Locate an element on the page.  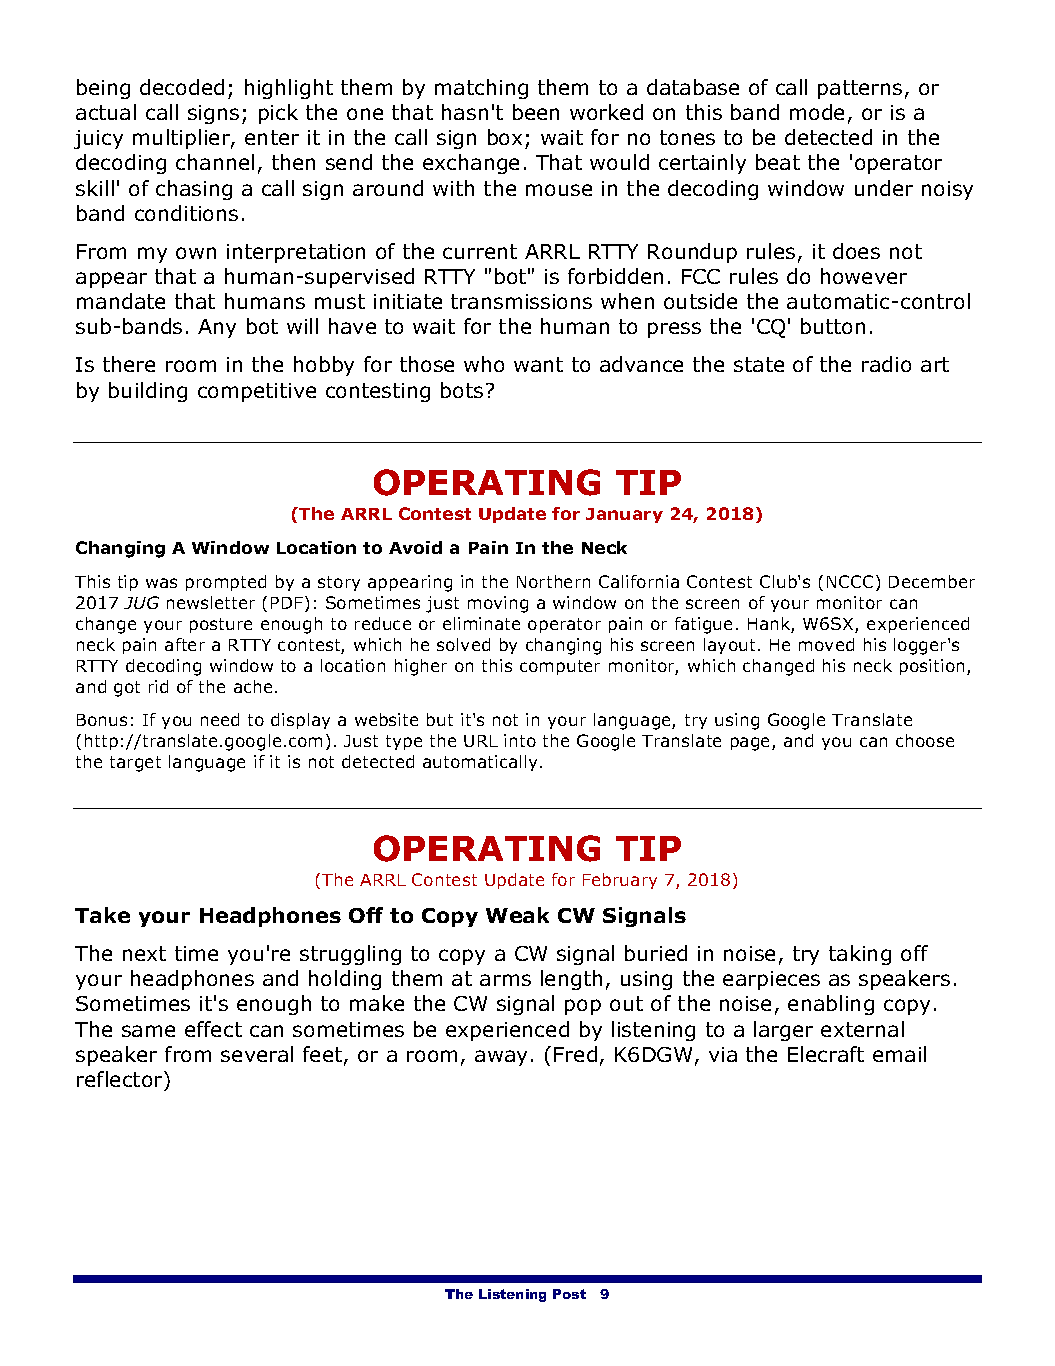
decoded is located at coordinates (182, 87).
